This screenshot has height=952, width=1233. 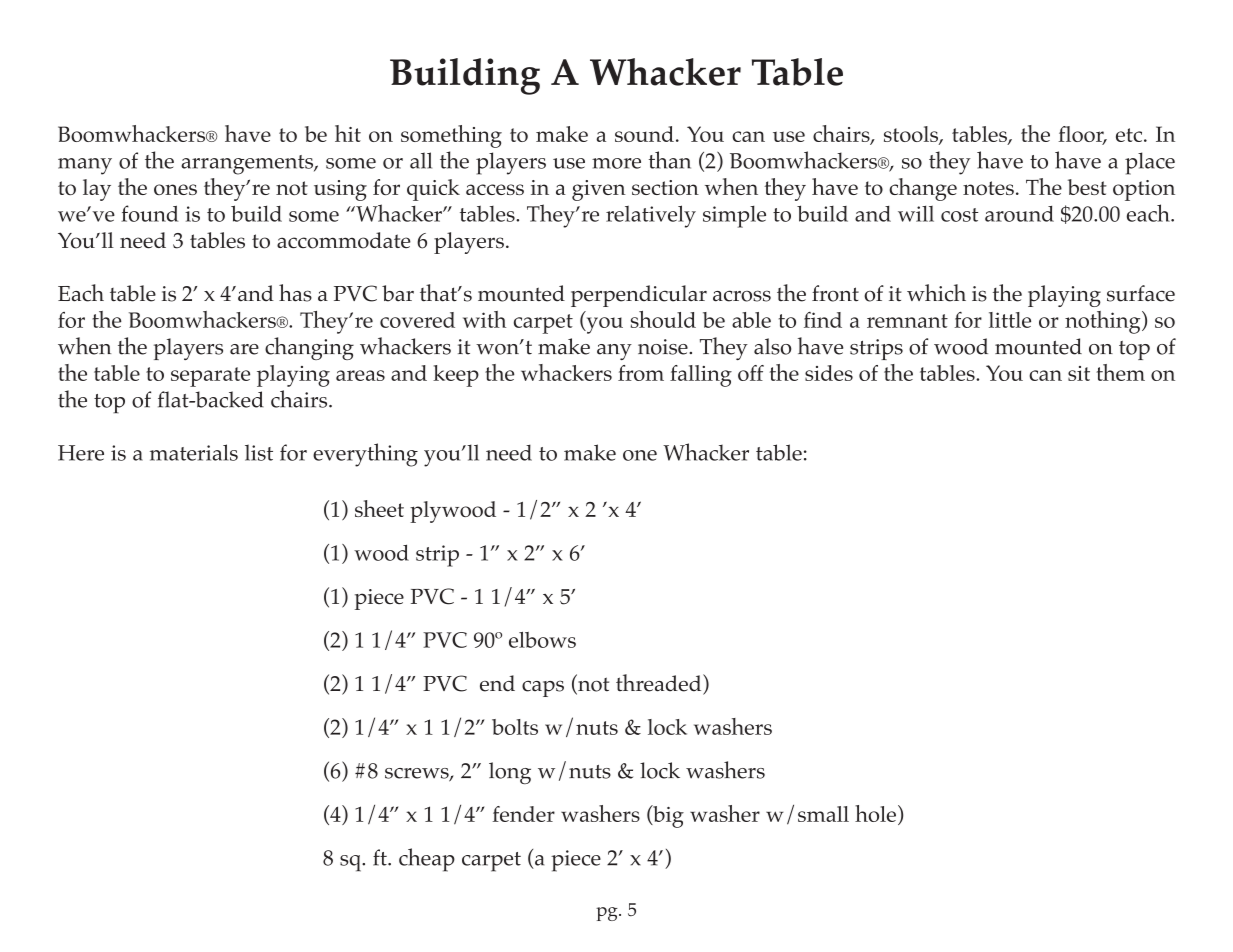 What do you see at coordinates (427, 860) in the screenshot?
I see `cheap` at bounding box center [427, 860].
